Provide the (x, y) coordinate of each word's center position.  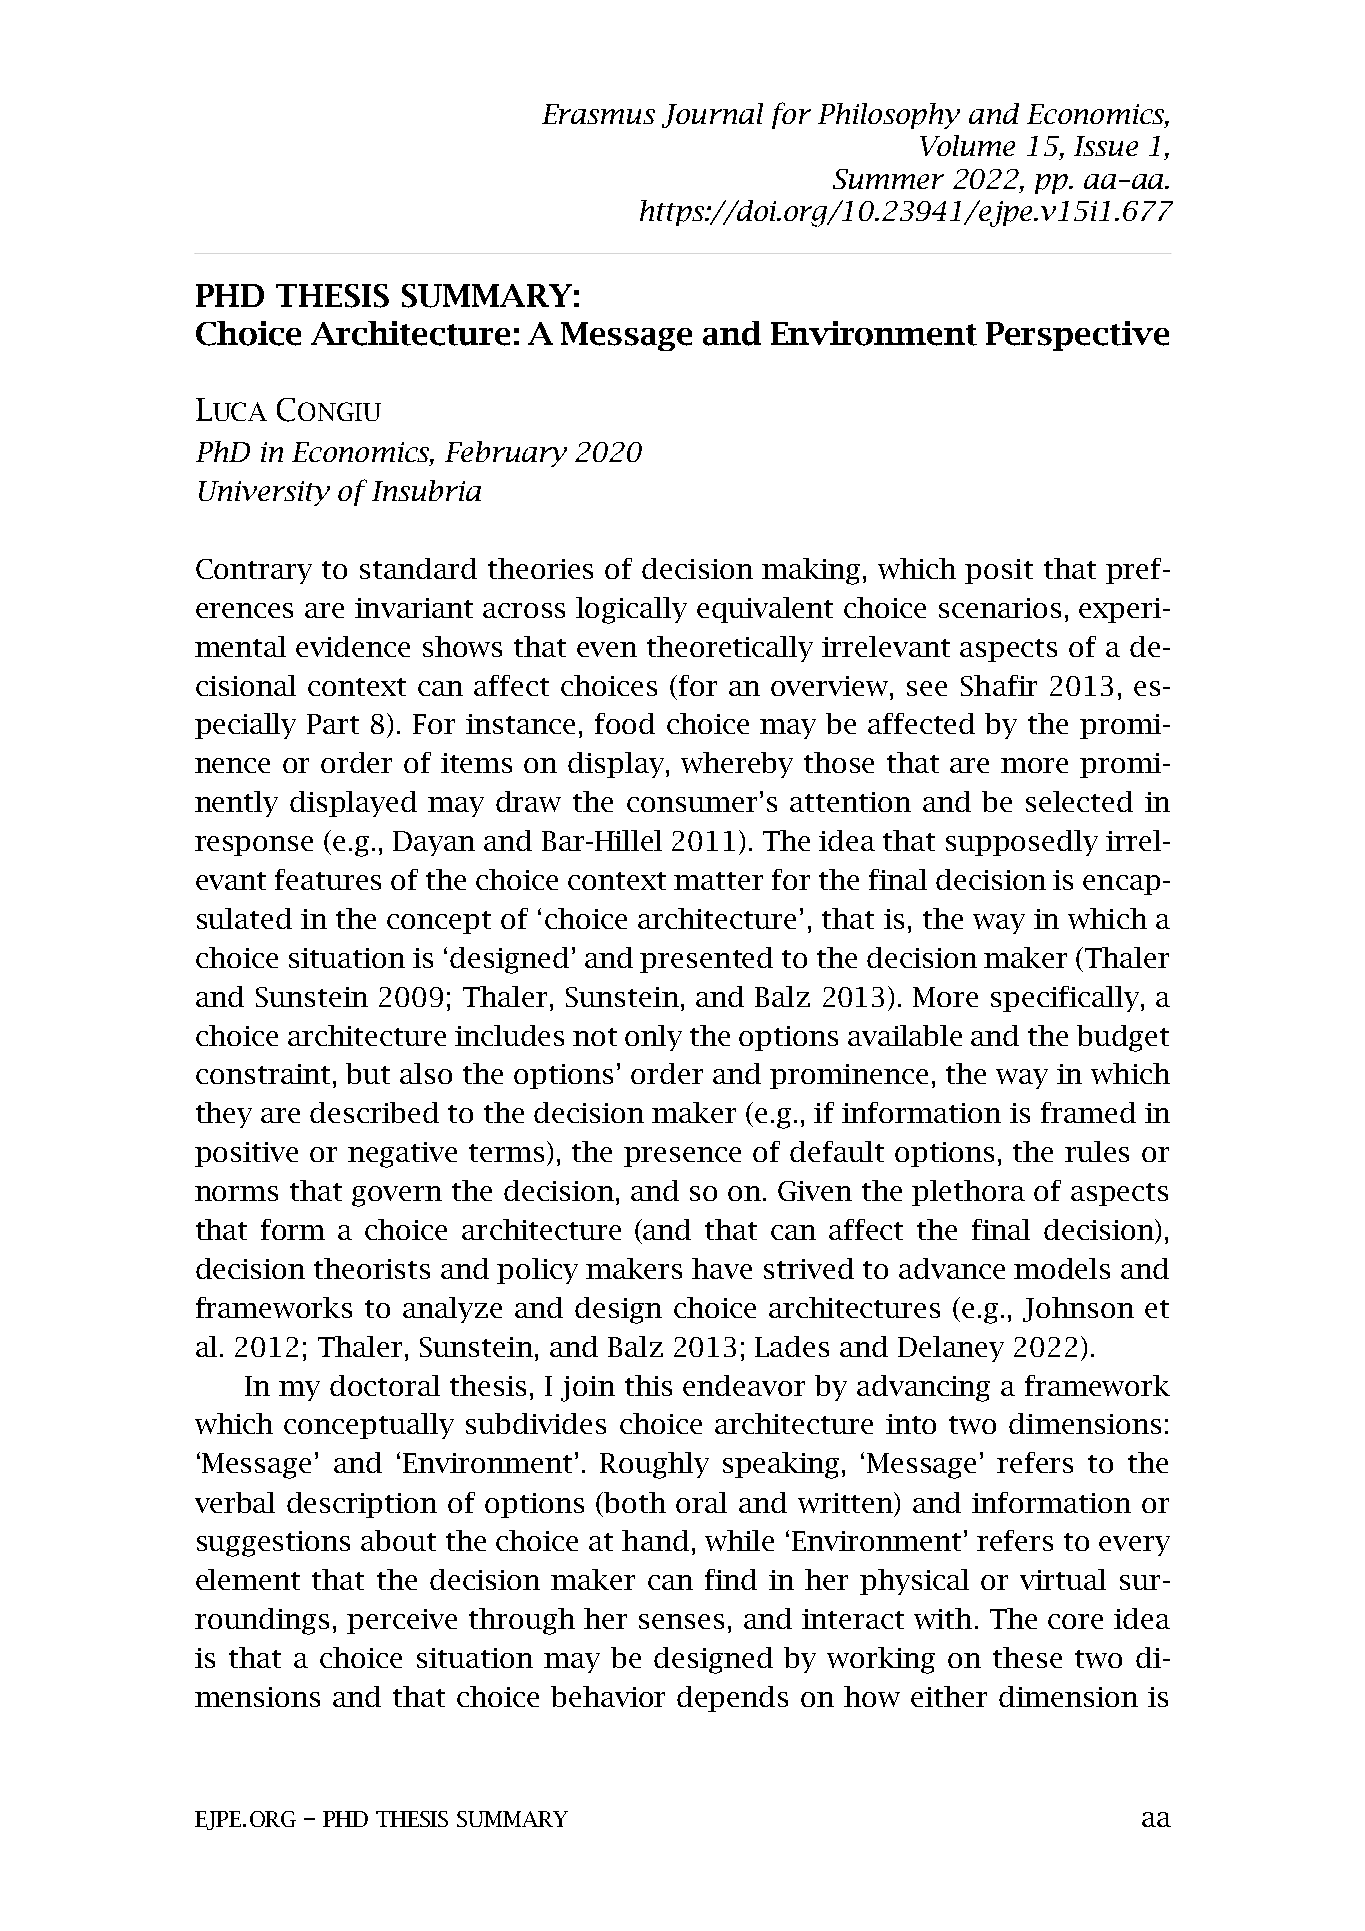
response (254, 846)
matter (718, 881)
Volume (967, 145)
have (722, 1268)
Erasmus (598, 114)
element (248, 1579)
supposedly (1022, 843)
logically (631, 610)
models (1062, 1268)
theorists (372, 1268)
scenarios (1000, 608)
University (264, 493)
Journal (712, 115)
